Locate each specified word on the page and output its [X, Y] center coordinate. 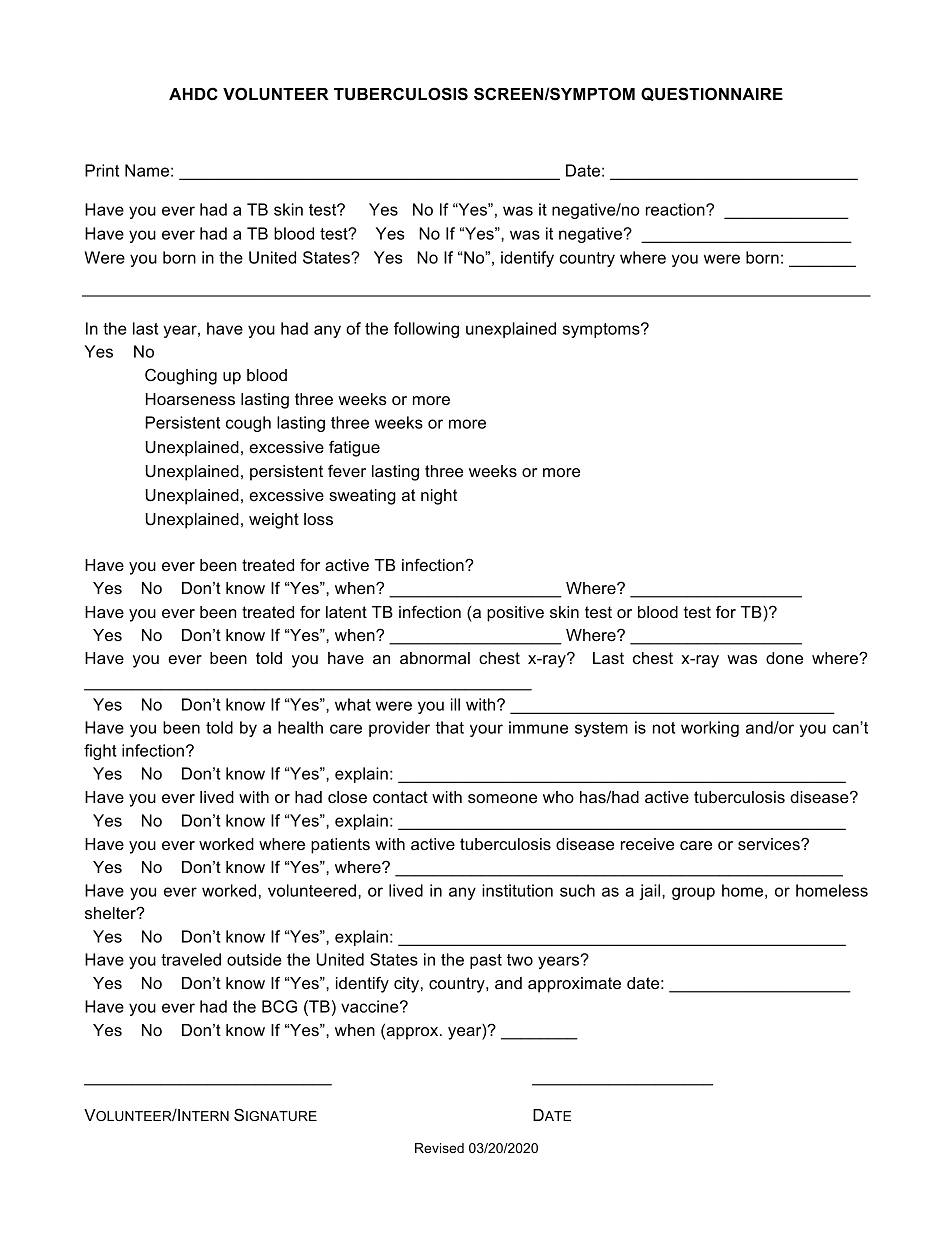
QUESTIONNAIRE [712, 94]
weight [274, 521]
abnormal [435, 658]
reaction [676, 209]
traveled [191, 959]
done [784, 658]
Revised [439, 1148]
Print [102, 170]
